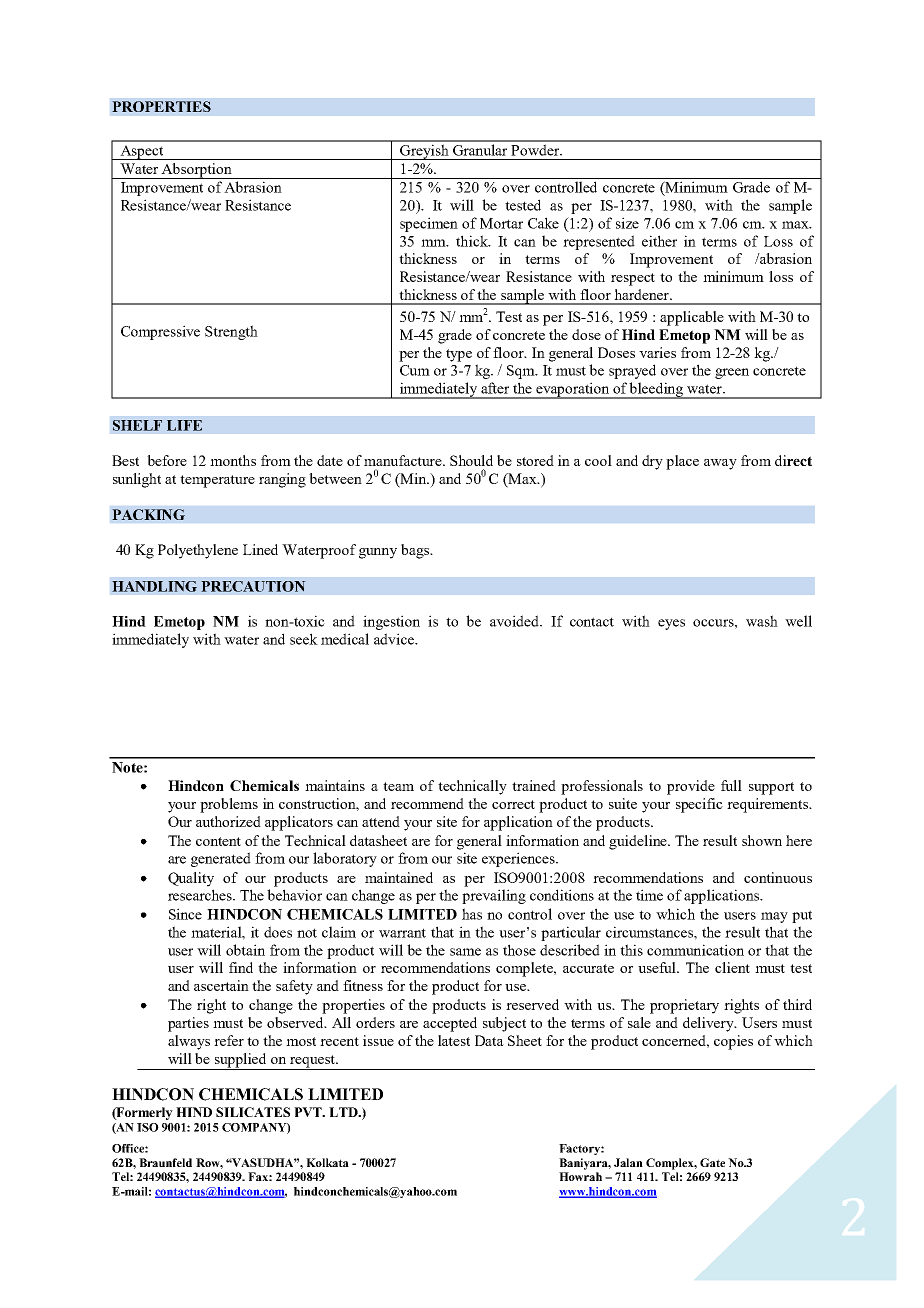  What do you see at coordinates (720, 464) in the image?
I see `away` at bounding box center [720, 464].
